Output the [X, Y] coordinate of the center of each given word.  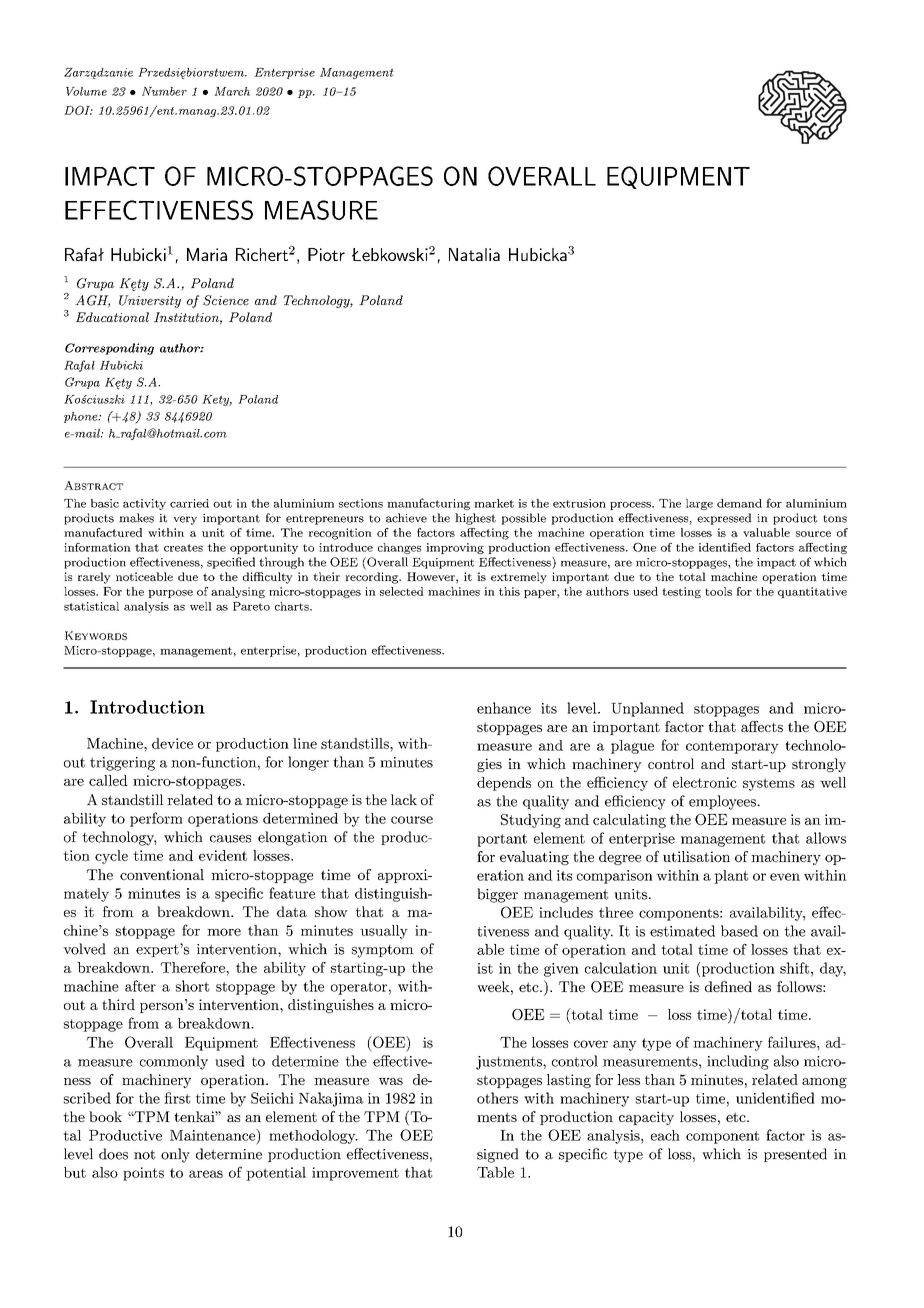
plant [731, 877]
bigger [497, 895]
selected [402, 591]
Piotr [326, 254]
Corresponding [109, 349]
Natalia [474, 254]
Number [164, 91]
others [497, 1098]
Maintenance [213, 1135]
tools [718, 591]
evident [223, 855]
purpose [170, 594]
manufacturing [428, 504]
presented [795, 1155]
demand [739, 503]
